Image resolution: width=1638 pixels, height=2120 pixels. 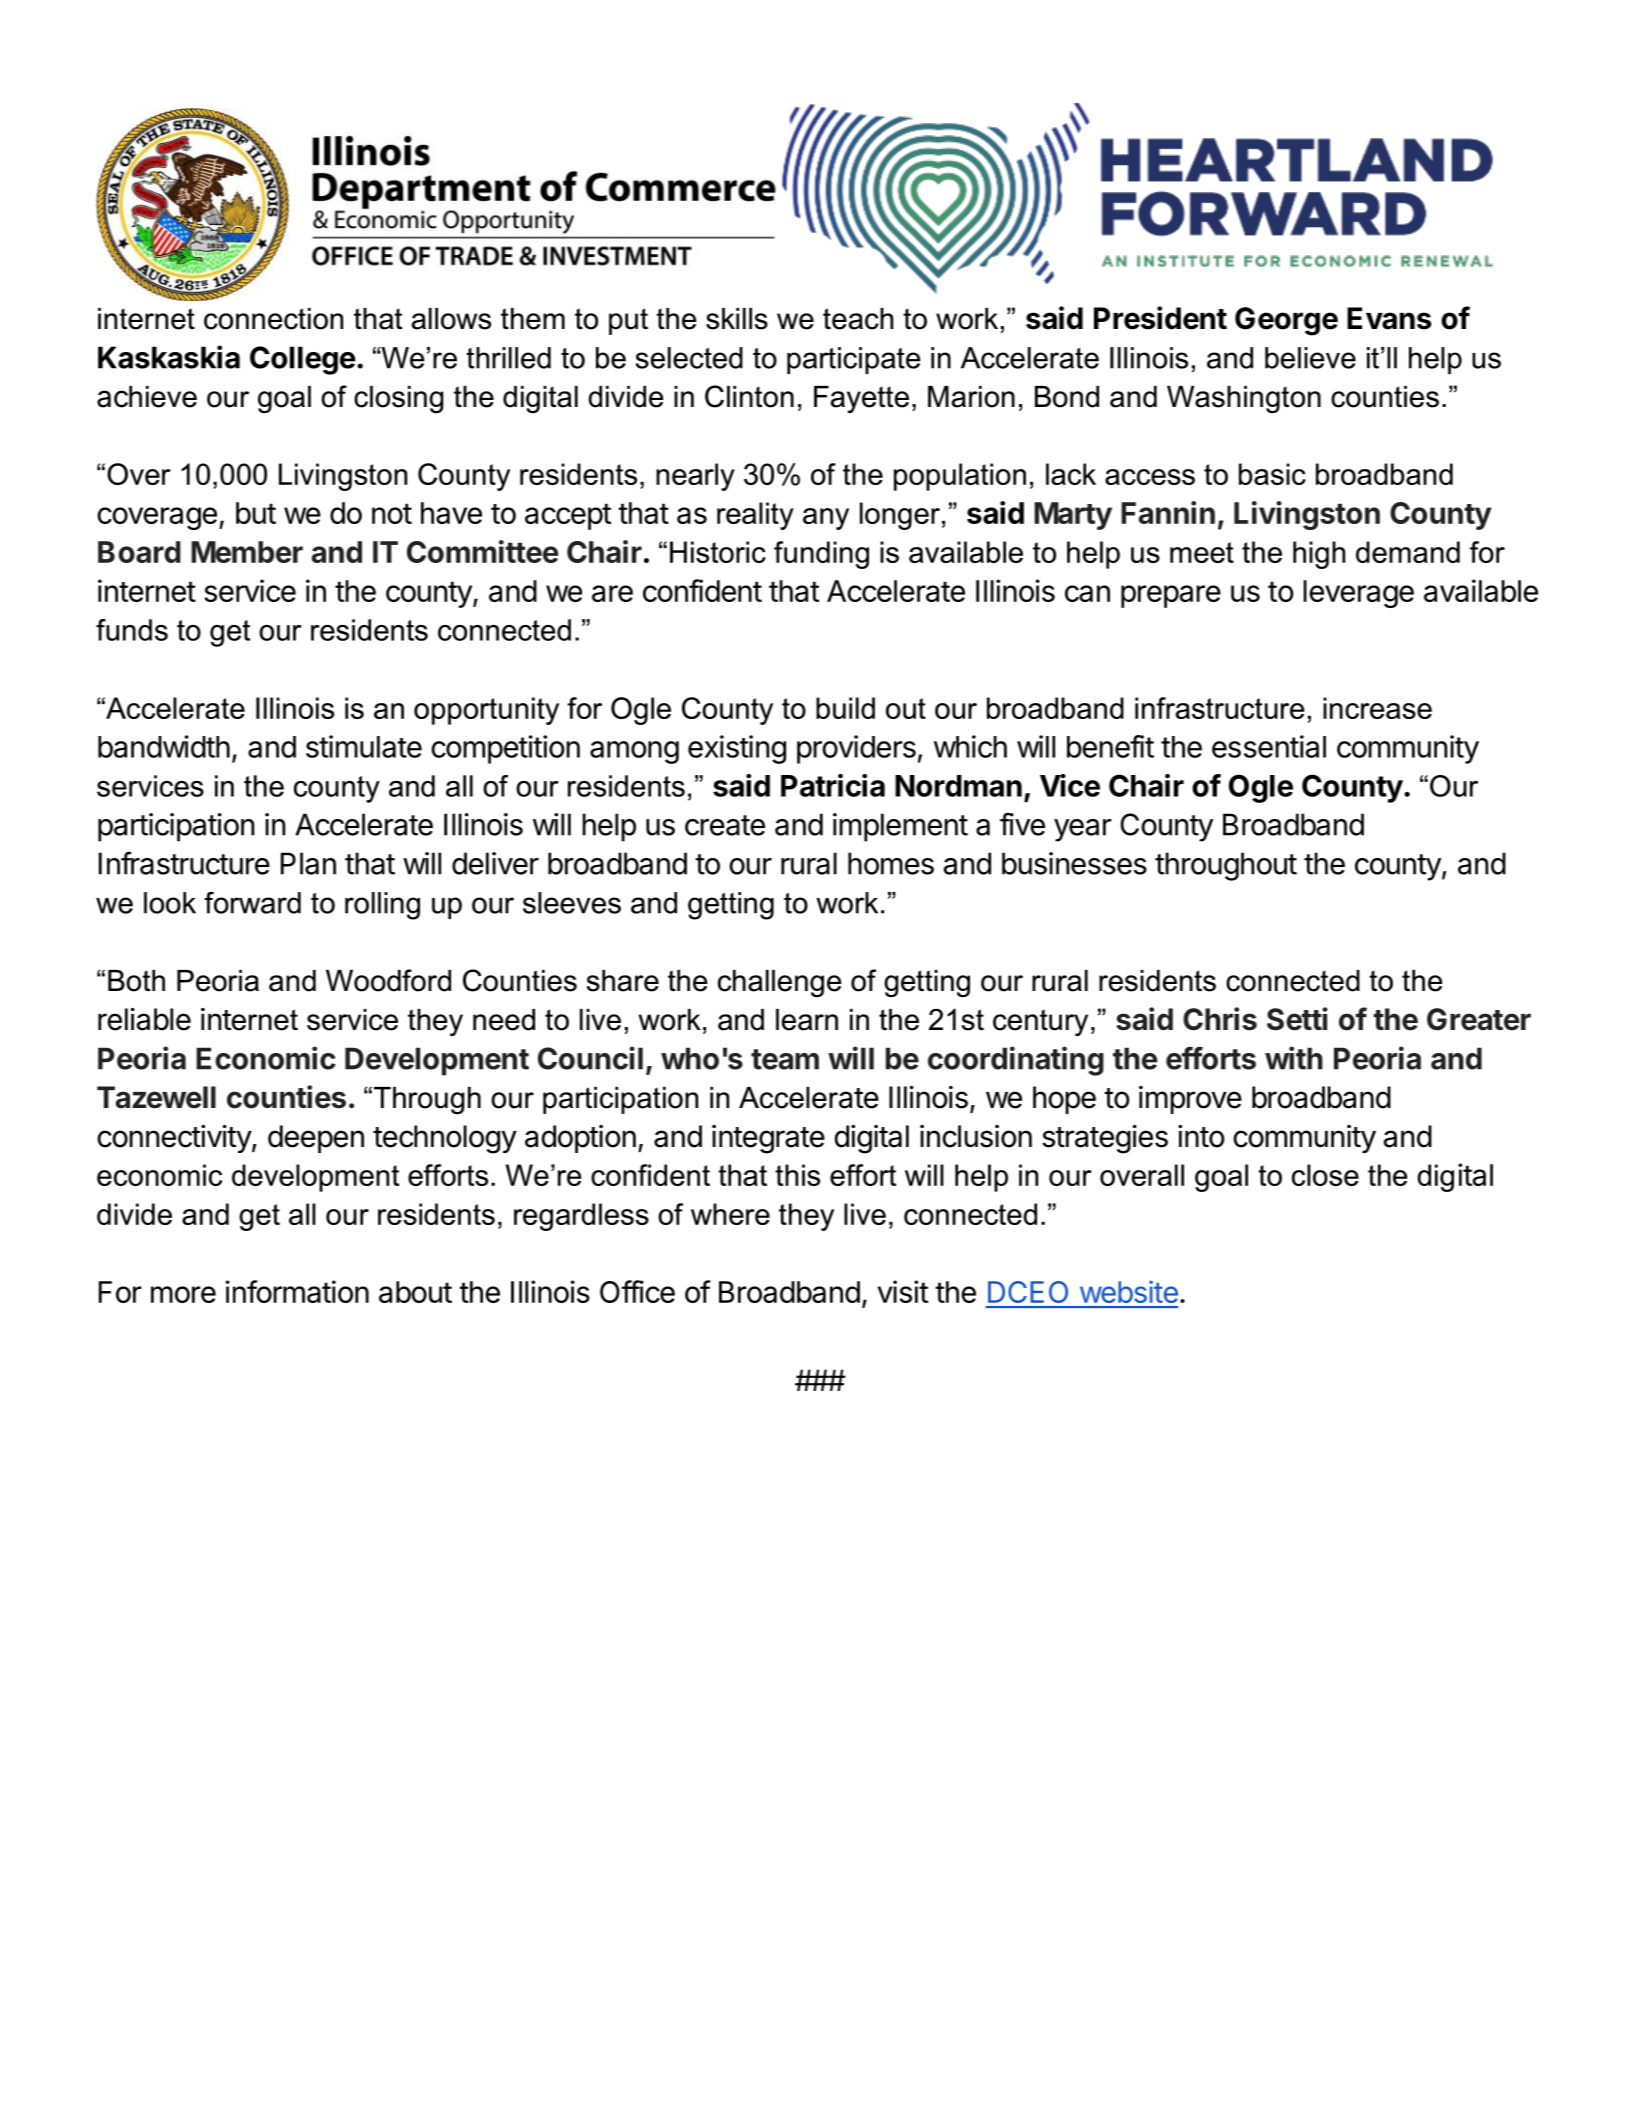 I want to click on with, so click(x=1294, y=1058).
